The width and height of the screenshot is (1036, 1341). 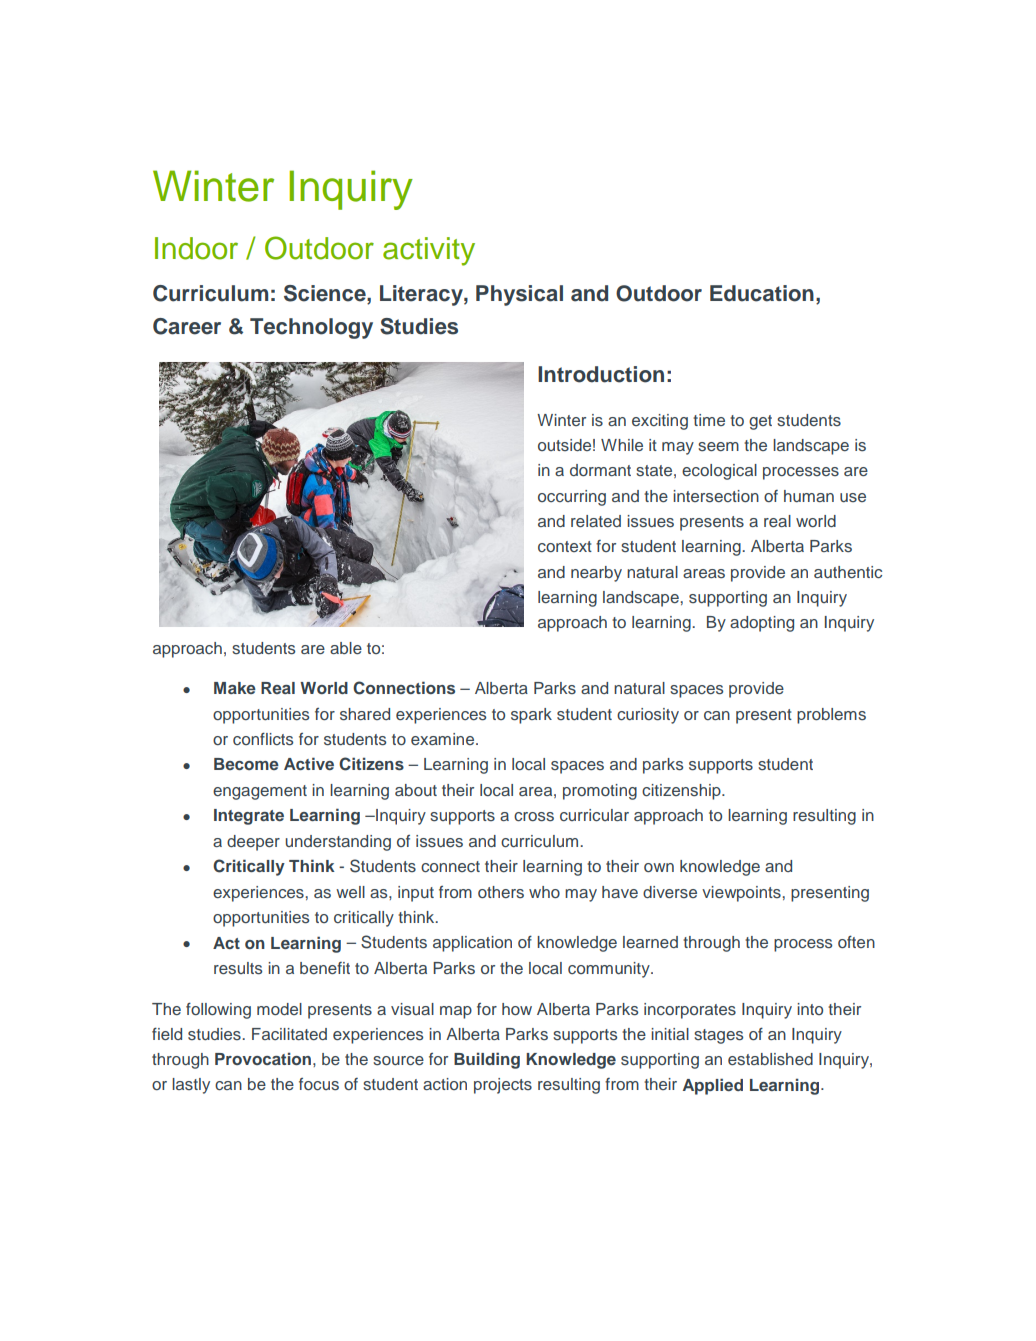 I want to click on Provocation, so click(x=263, y=1059).
